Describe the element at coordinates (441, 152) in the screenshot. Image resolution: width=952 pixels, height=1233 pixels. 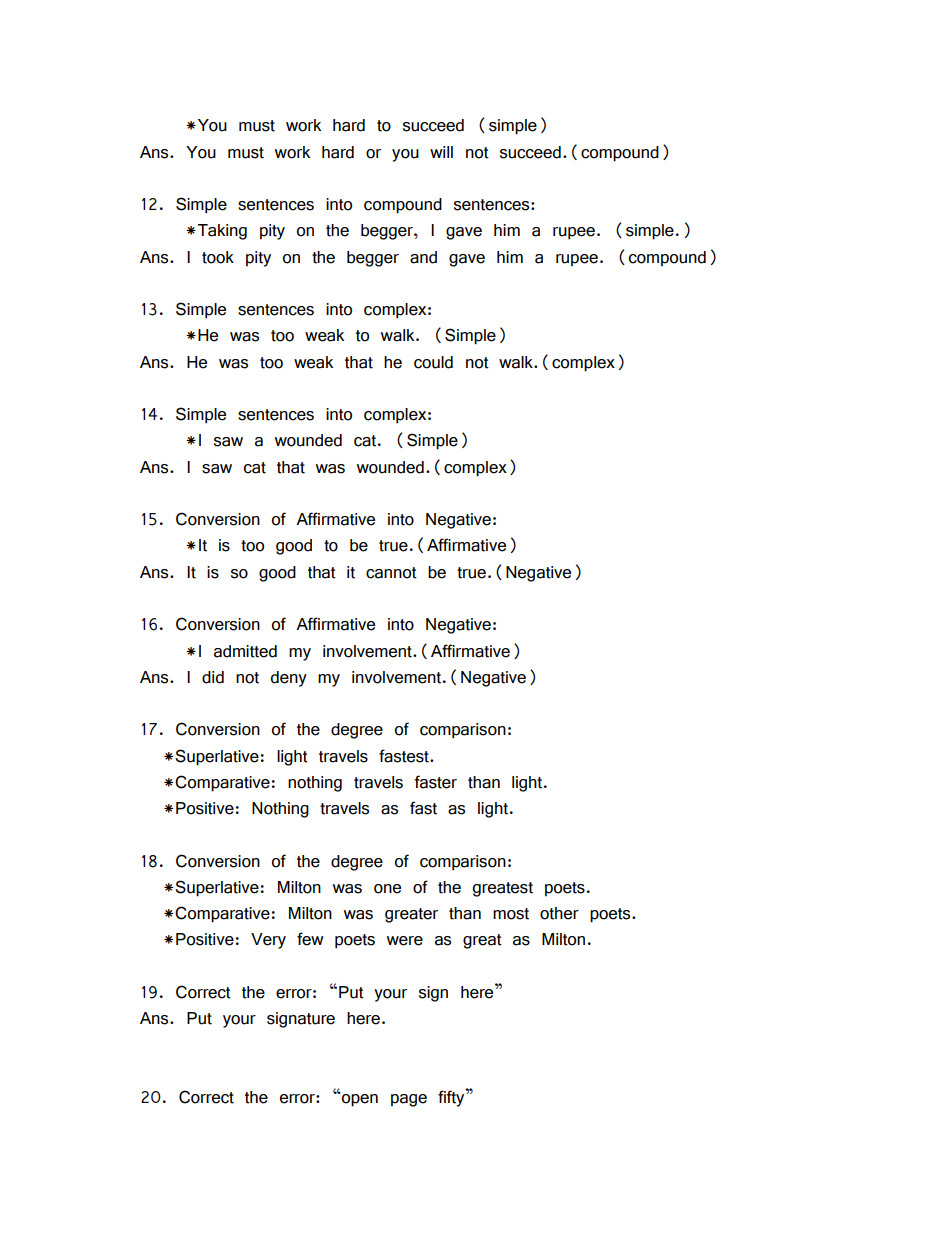
I see `will` at that location.
